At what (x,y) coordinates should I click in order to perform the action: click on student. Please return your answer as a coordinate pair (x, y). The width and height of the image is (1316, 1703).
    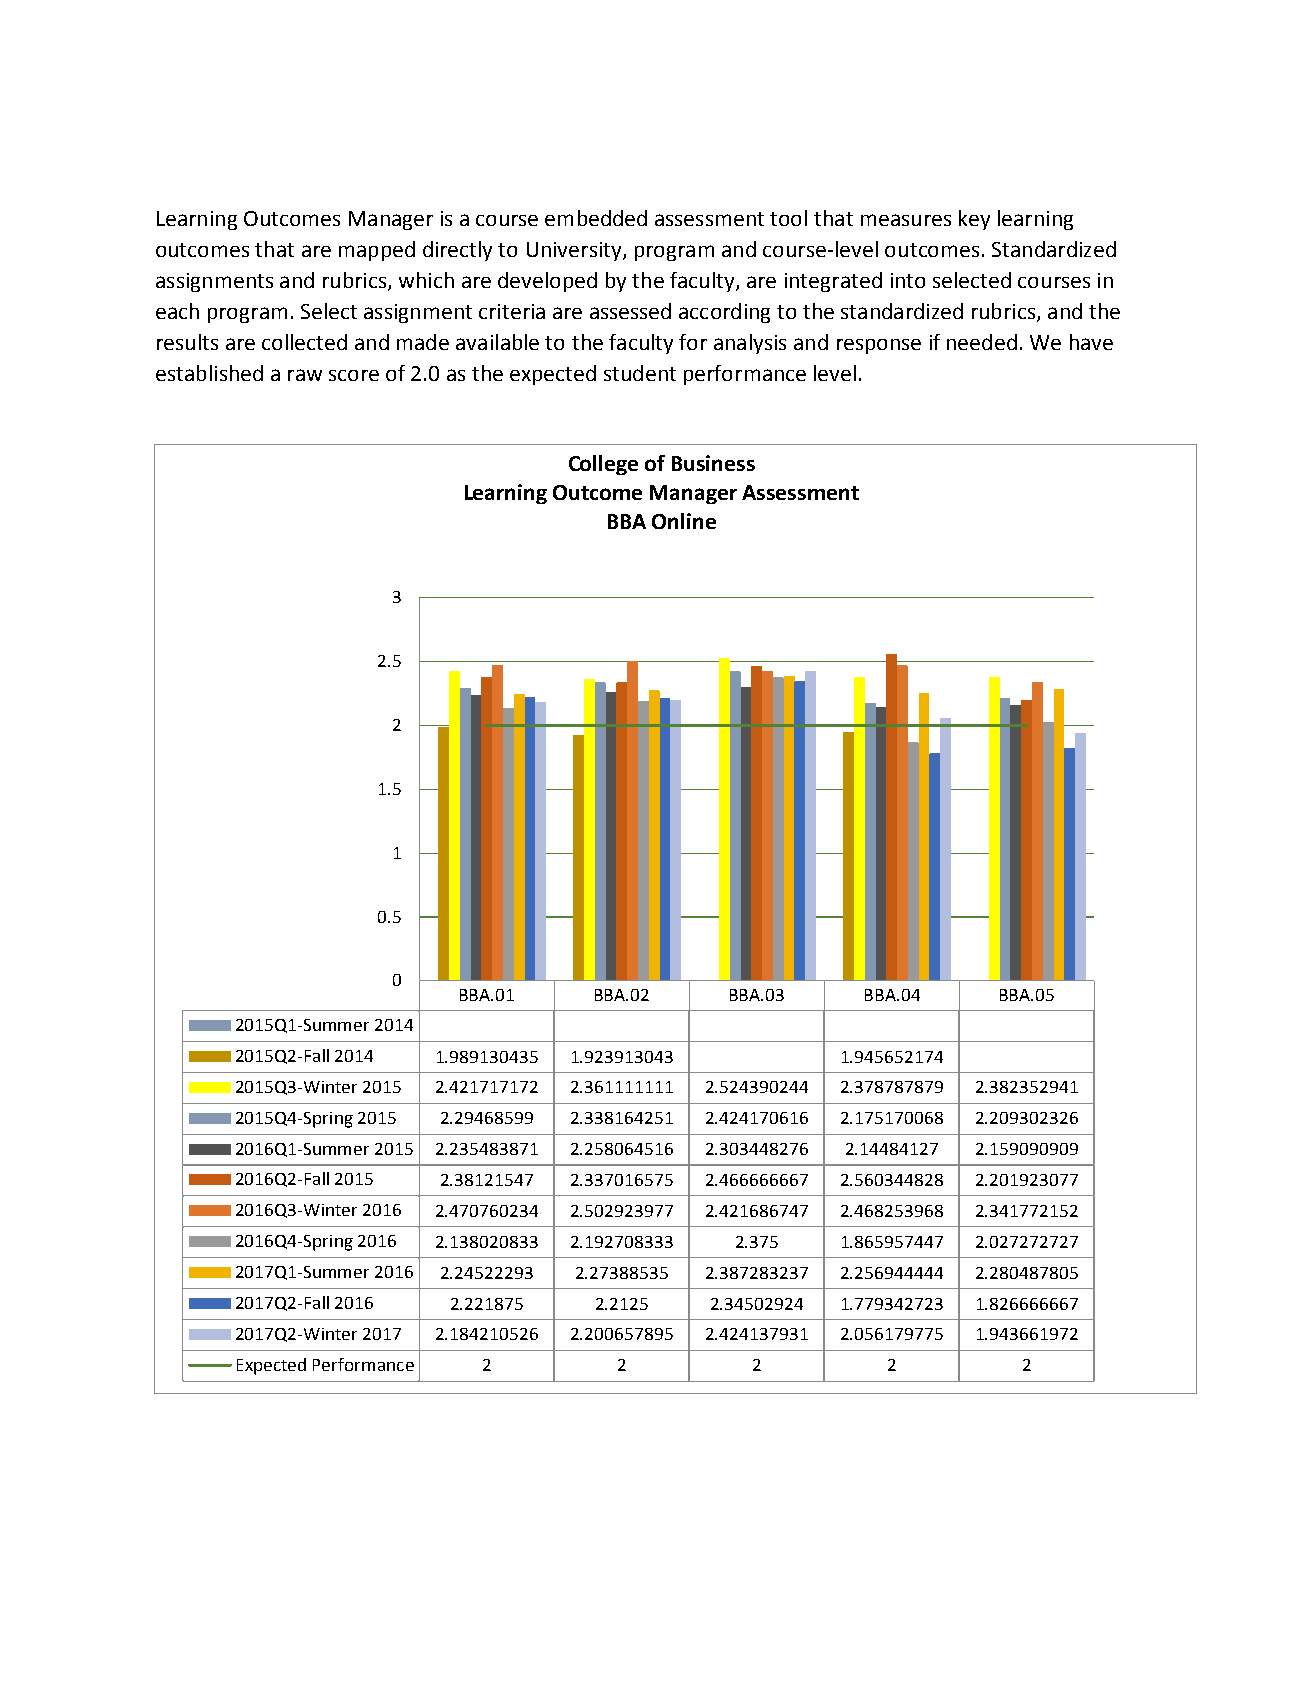
    Looking at the image, I should click on (640, 373).
